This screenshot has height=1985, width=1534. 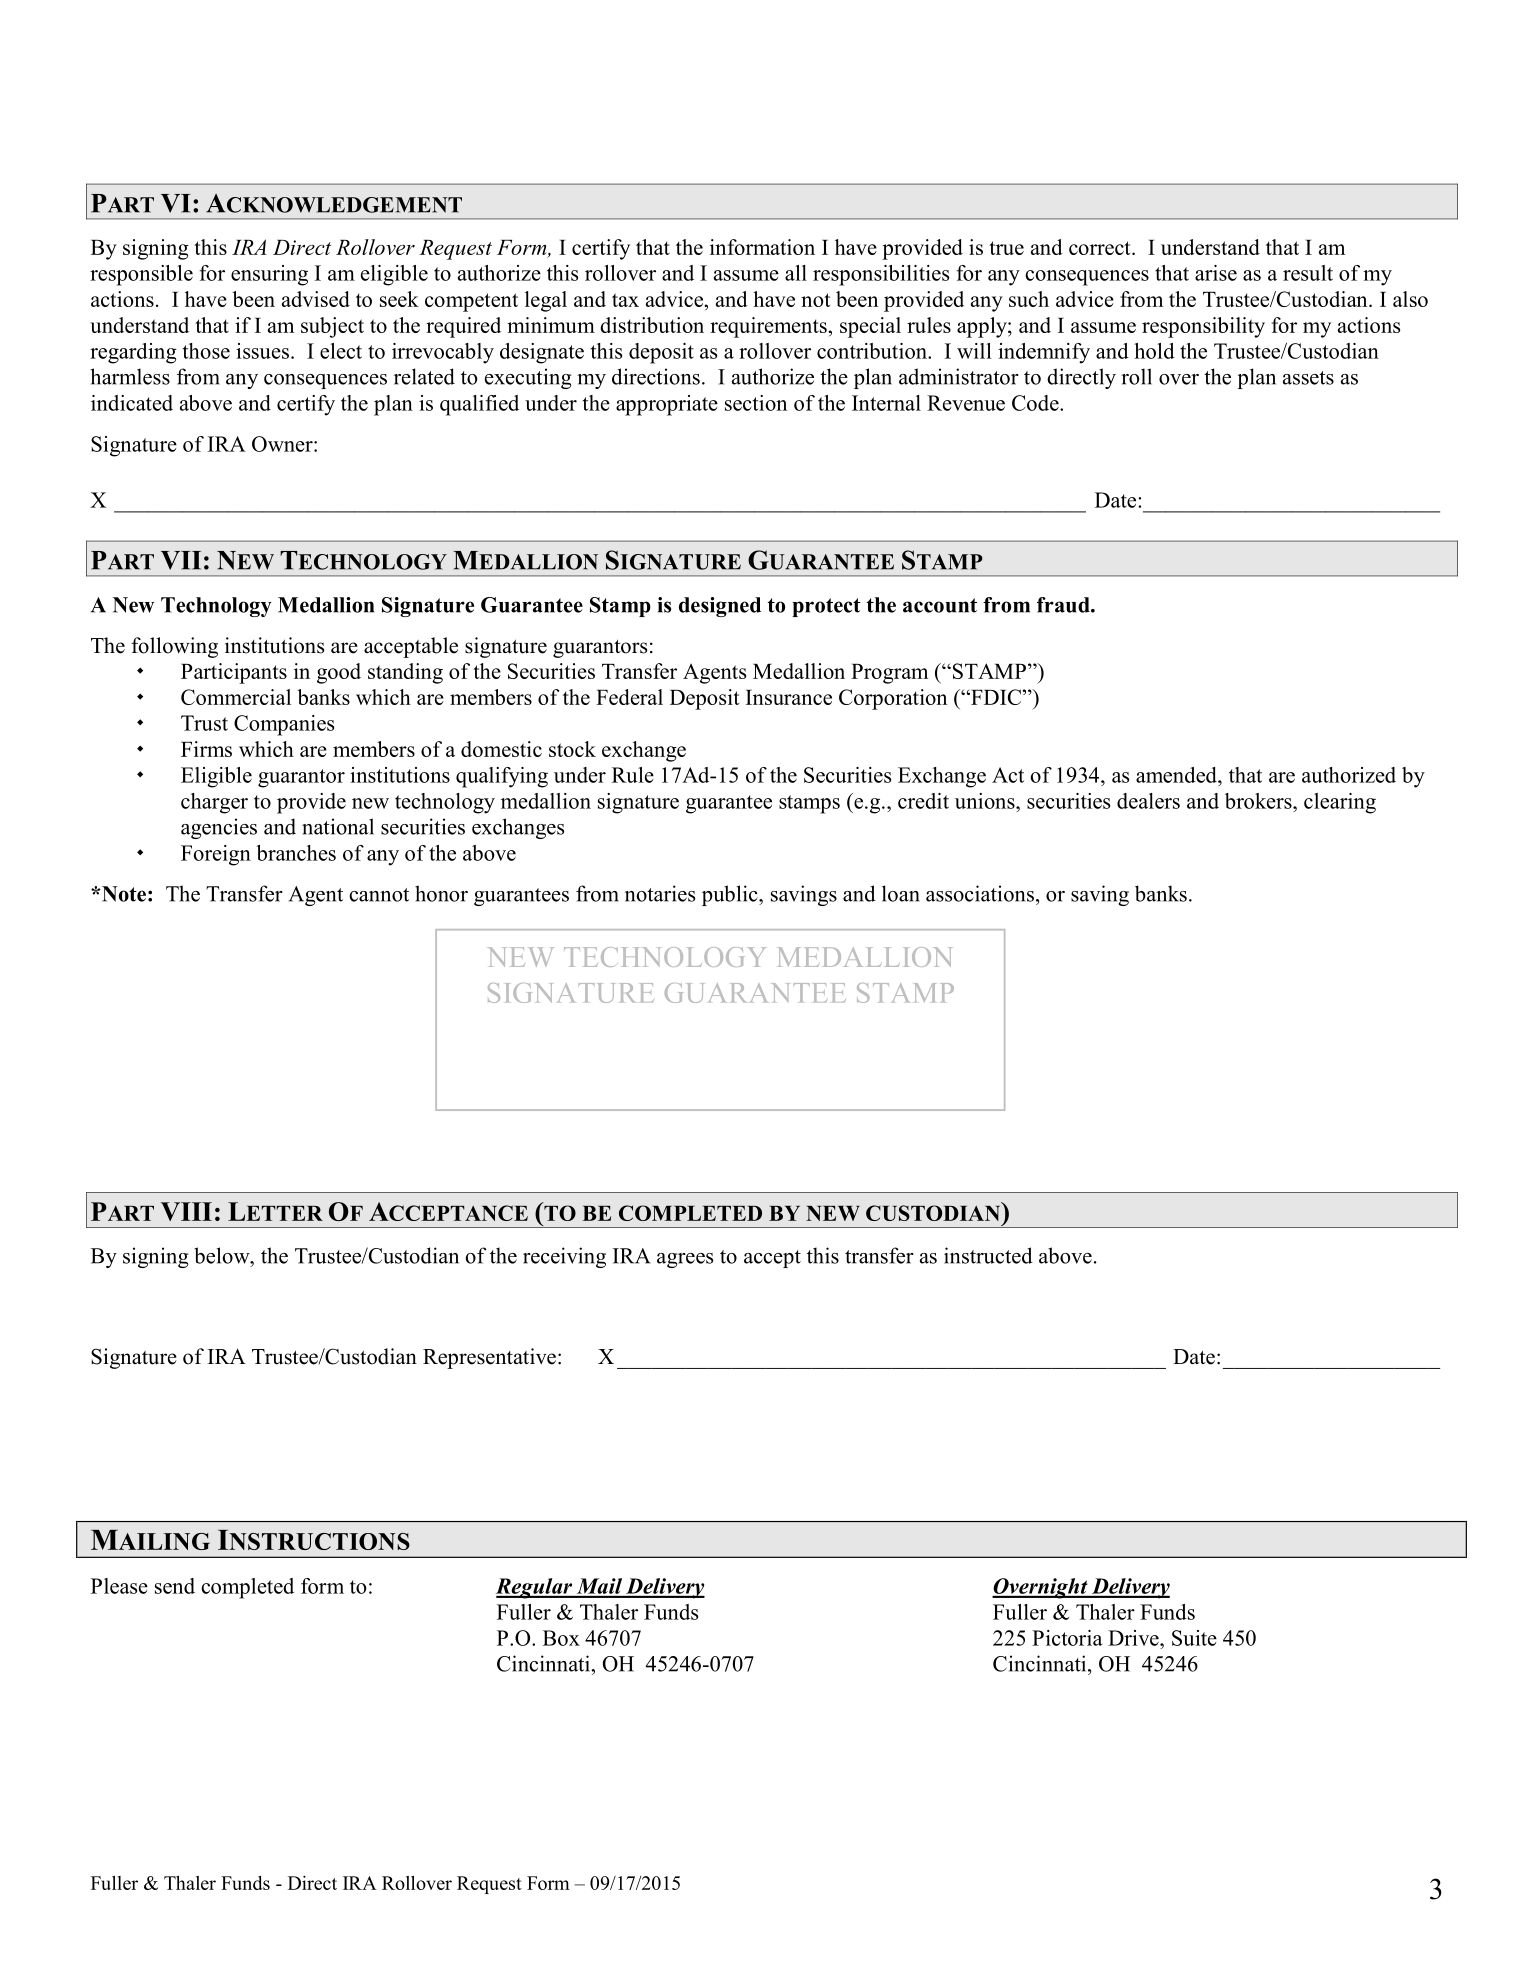 What do you see at coordinates (379, 895) in the screenshot?
I see `cannot` at bounding box center [379, 895].
